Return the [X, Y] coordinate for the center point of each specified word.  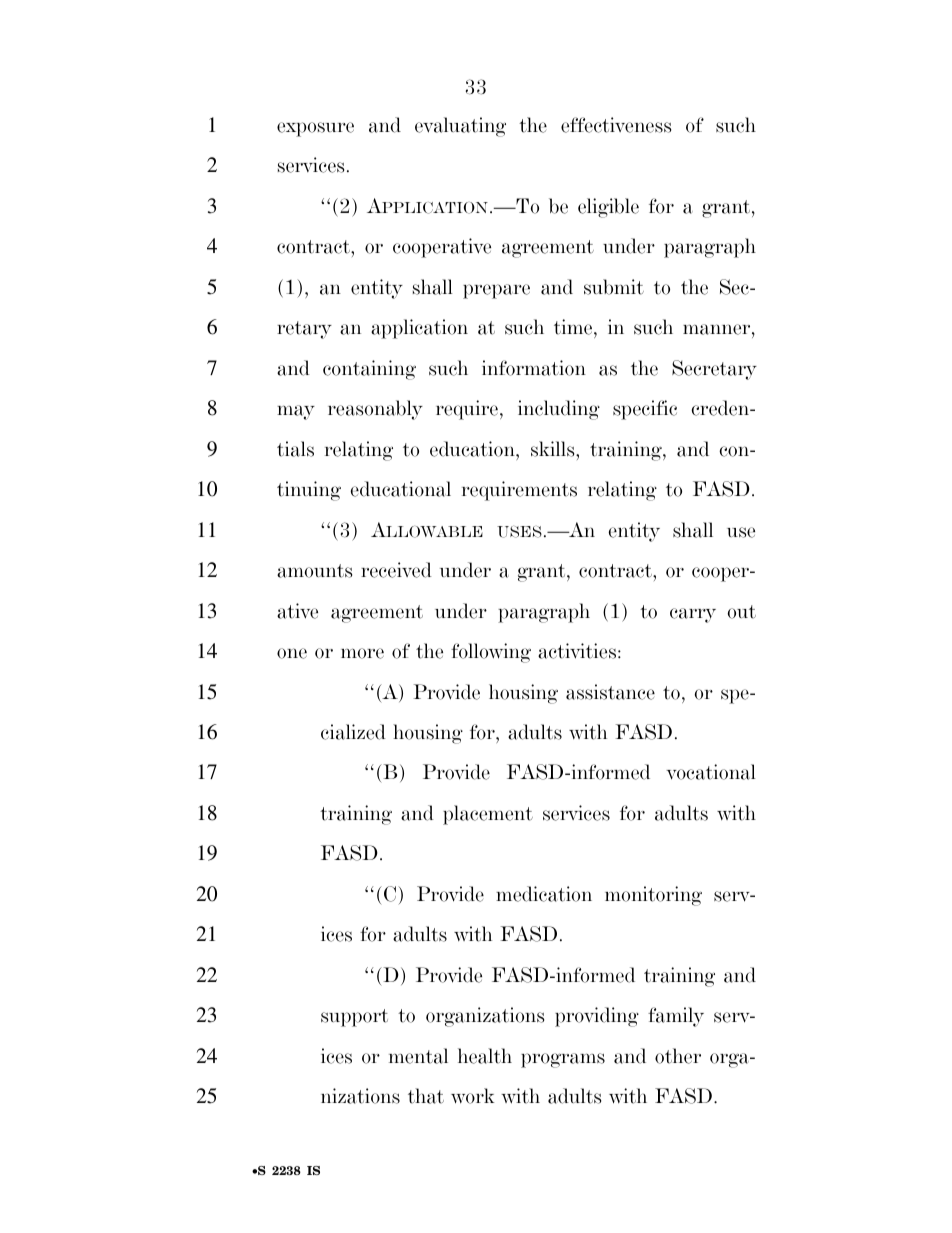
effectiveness [616, 125]
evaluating [460, 127]
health [485, 1056]
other [678, 1056]
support [354, 1018]
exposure [315, 129]
